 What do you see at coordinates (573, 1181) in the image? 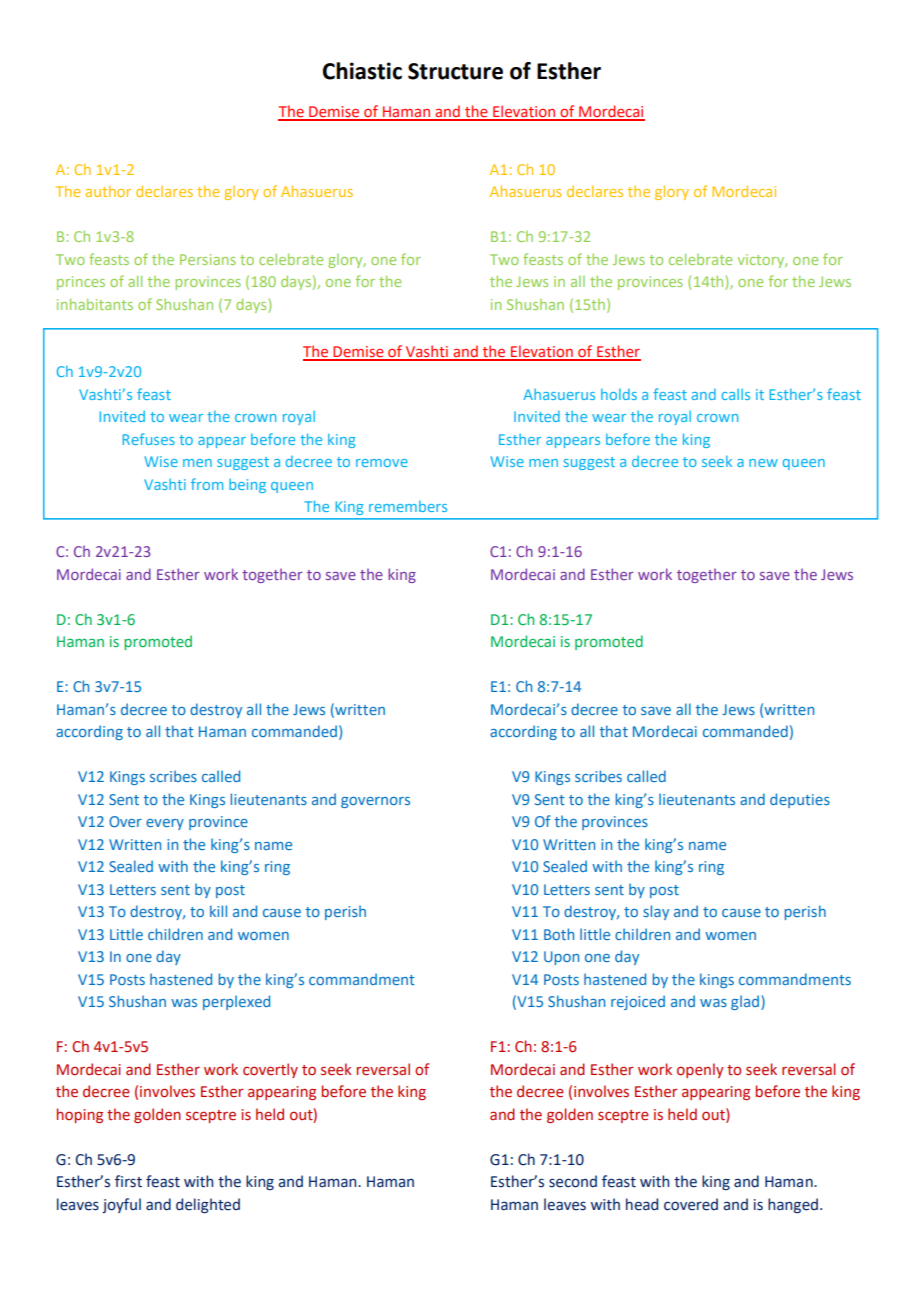
I see `second` at bounding box center [573, 1181].
